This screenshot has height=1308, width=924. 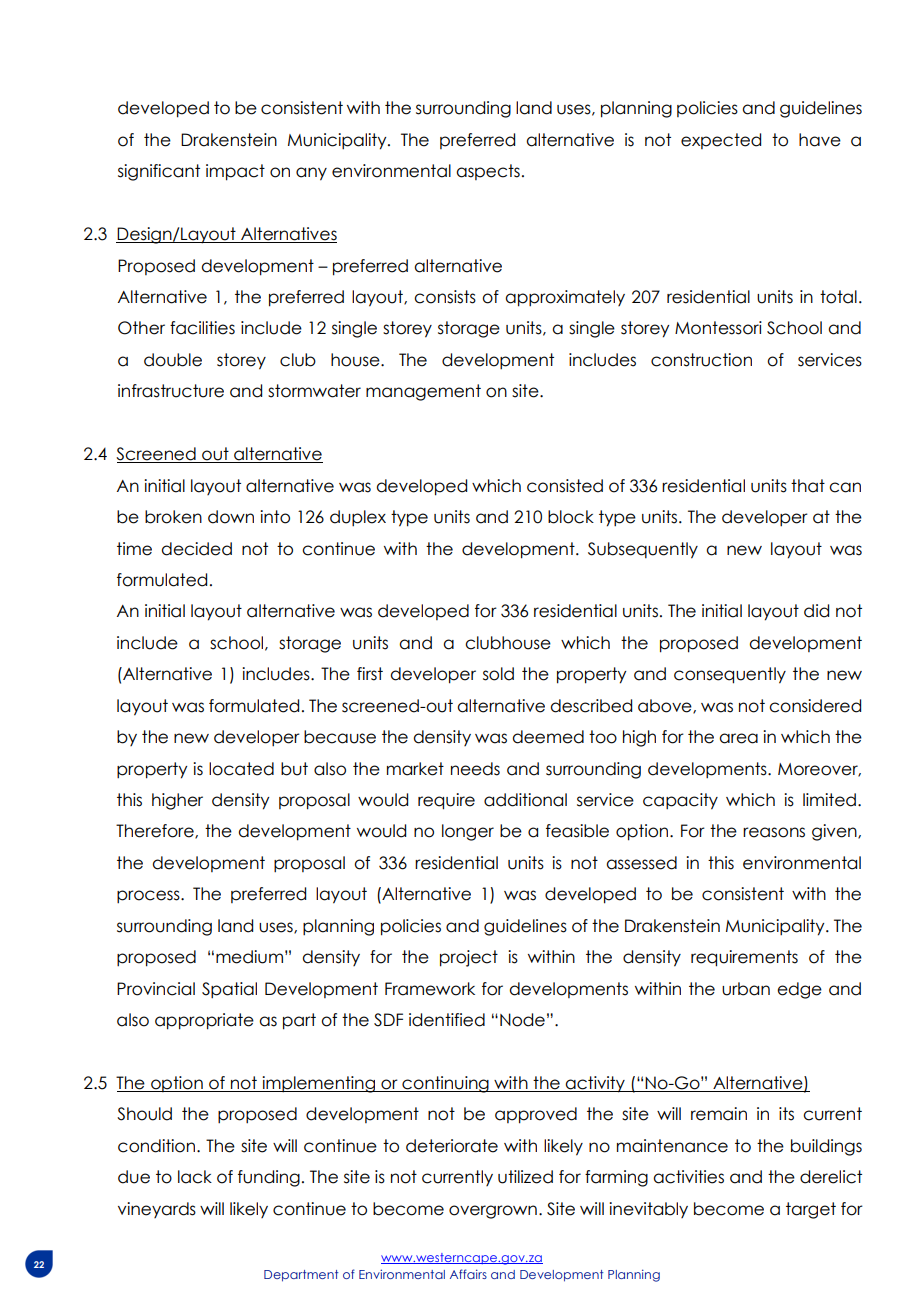 I want to click on lack, so click(x=195, y=1177).
